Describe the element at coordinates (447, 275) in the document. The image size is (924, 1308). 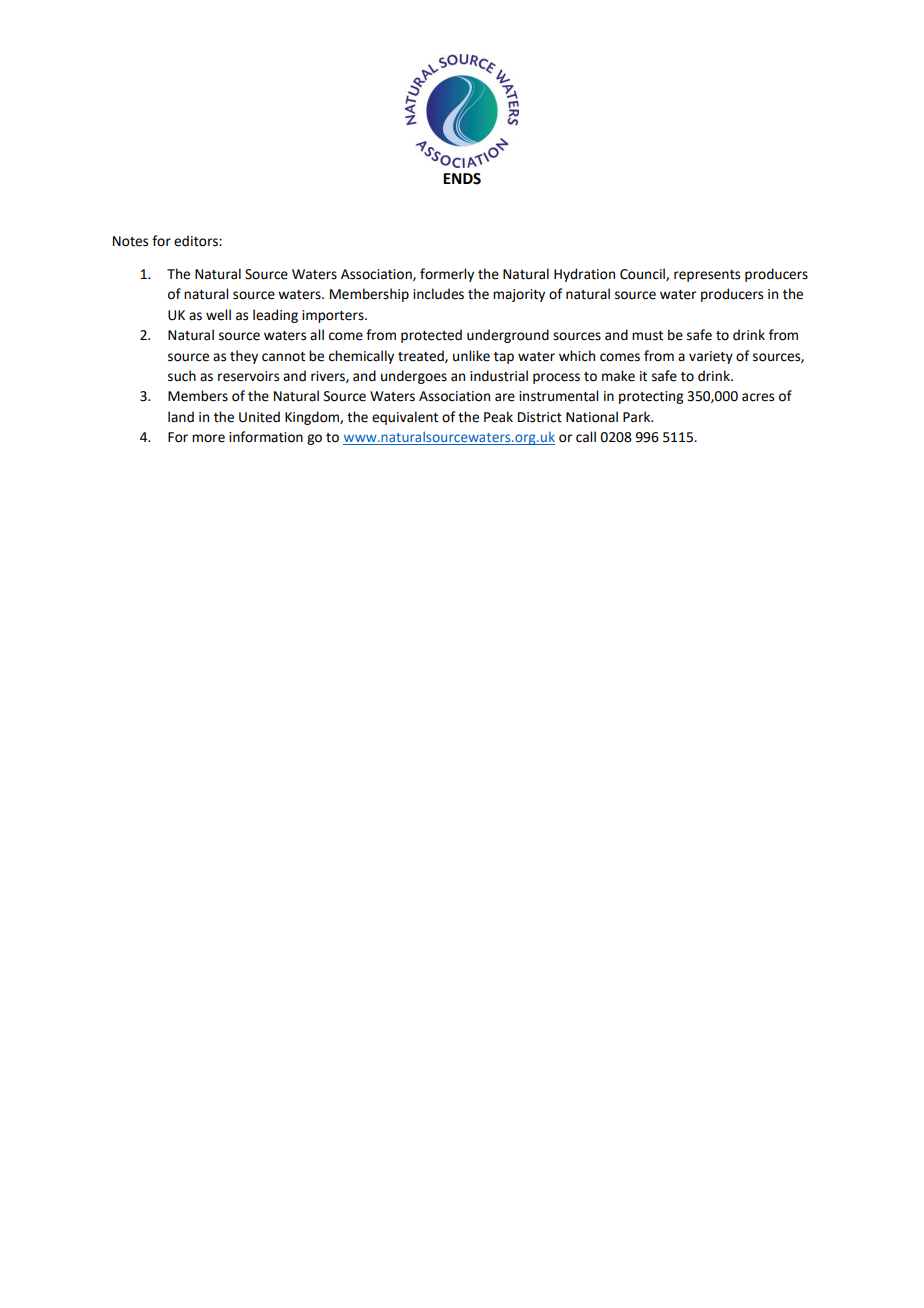
I see `formerly` at that location.
